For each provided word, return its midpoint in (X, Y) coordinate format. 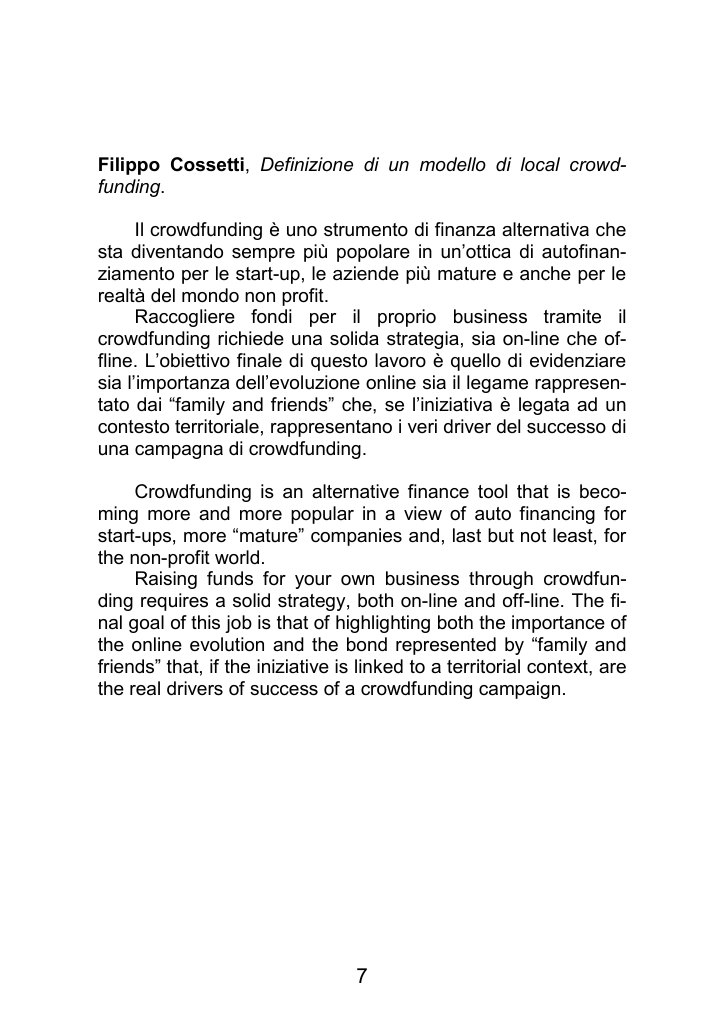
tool (492, 491)
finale (259, 360)
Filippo (129, 166)
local (540, 164)
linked (379, 666)
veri (422, 426)
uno (302, 231)
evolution (227, 644)
